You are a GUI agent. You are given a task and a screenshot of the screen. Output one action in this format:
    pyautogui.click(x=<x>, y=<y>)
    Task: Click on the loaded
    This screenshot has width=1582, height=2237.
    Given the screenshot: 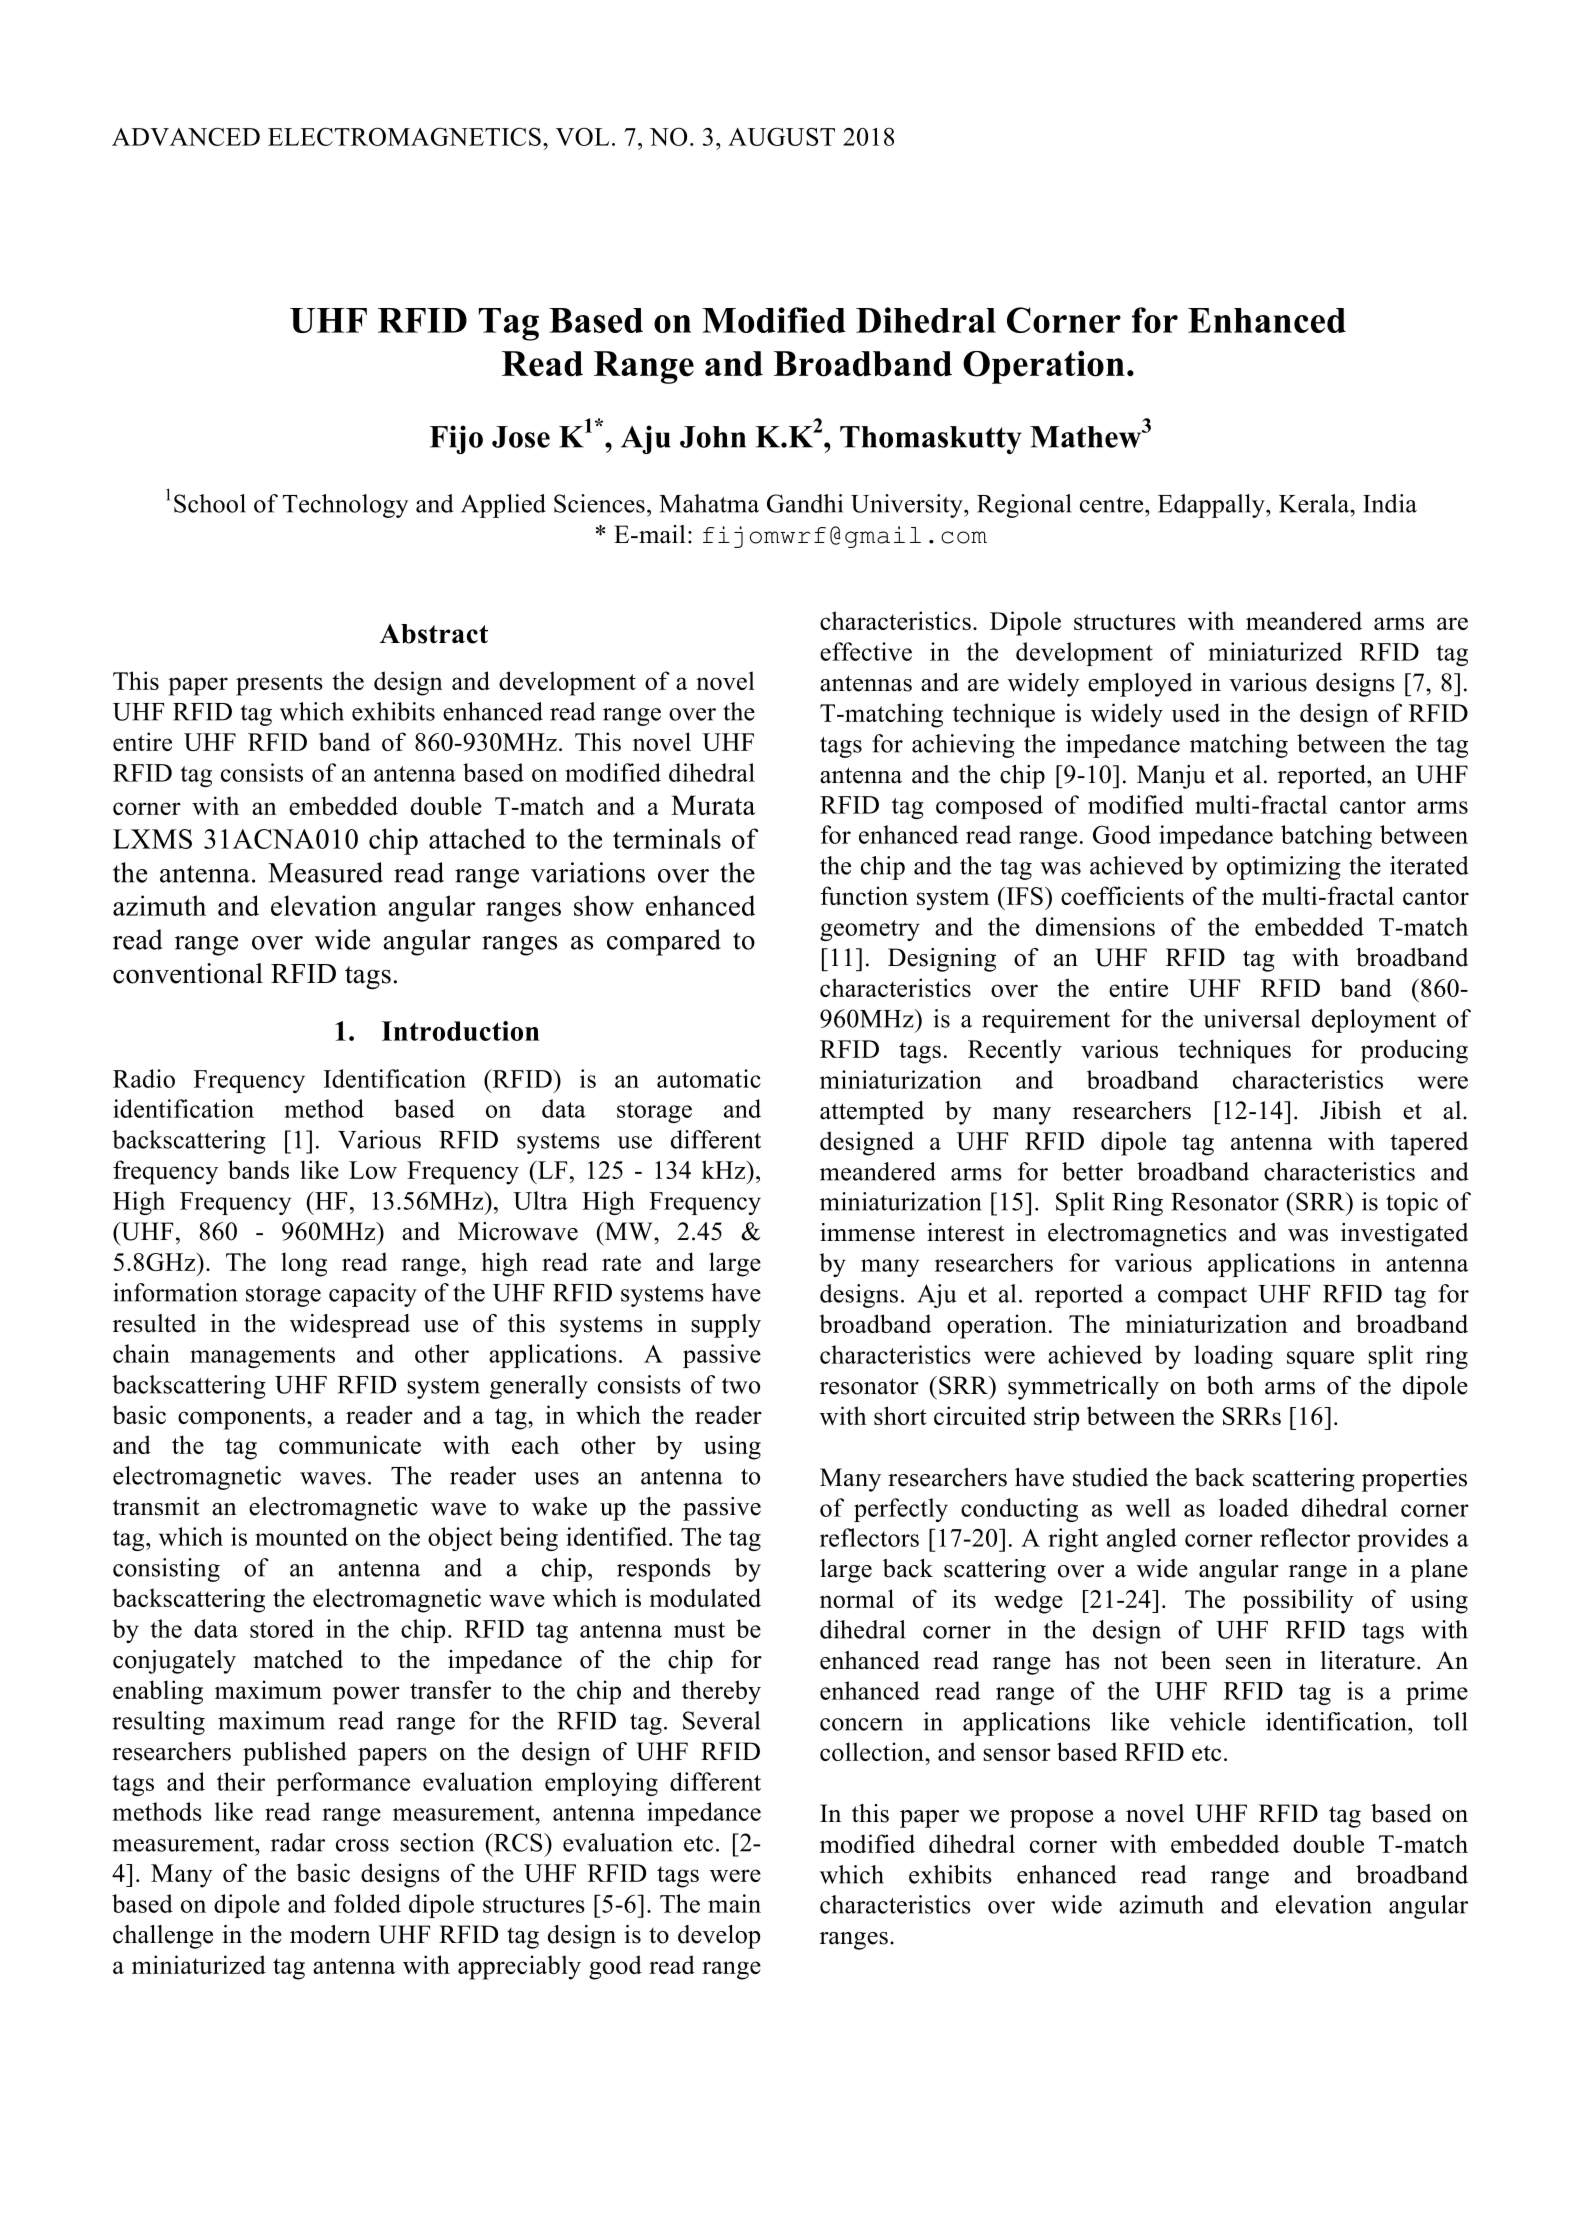 What is the action you would take?
    pyautogui.click(x=1254, y=1507)
